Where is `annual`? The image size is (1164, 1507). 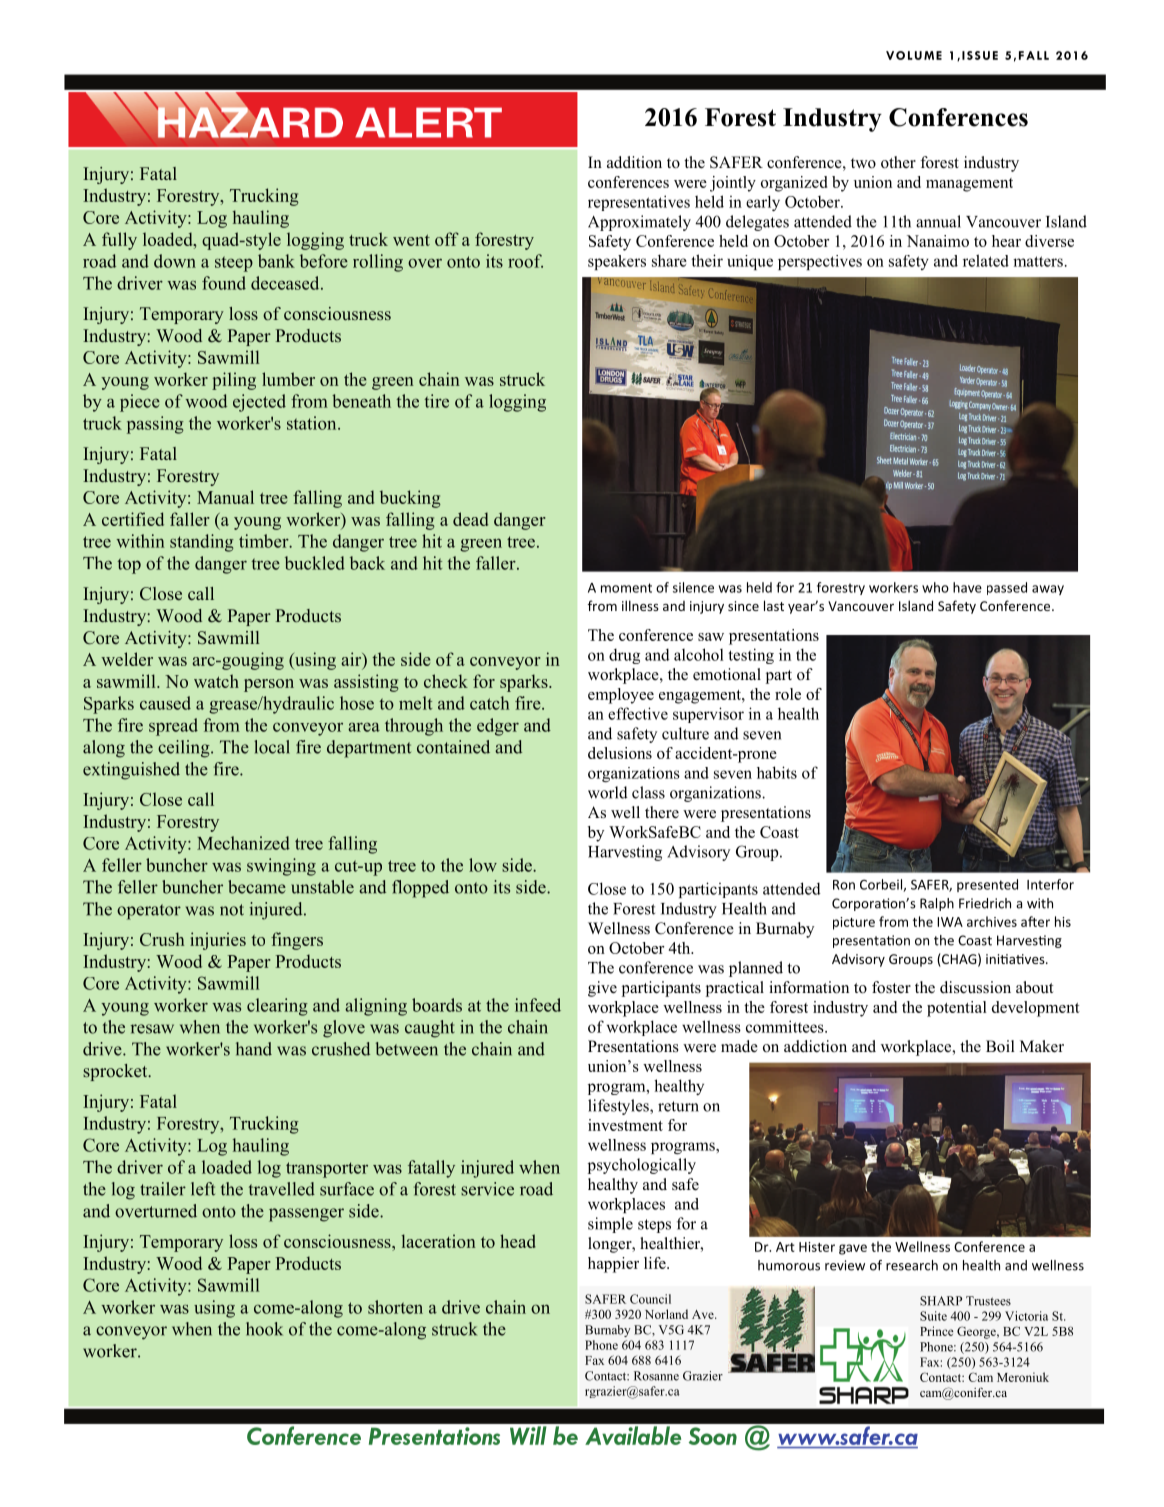 annual is located at coordinates (938, 221).
